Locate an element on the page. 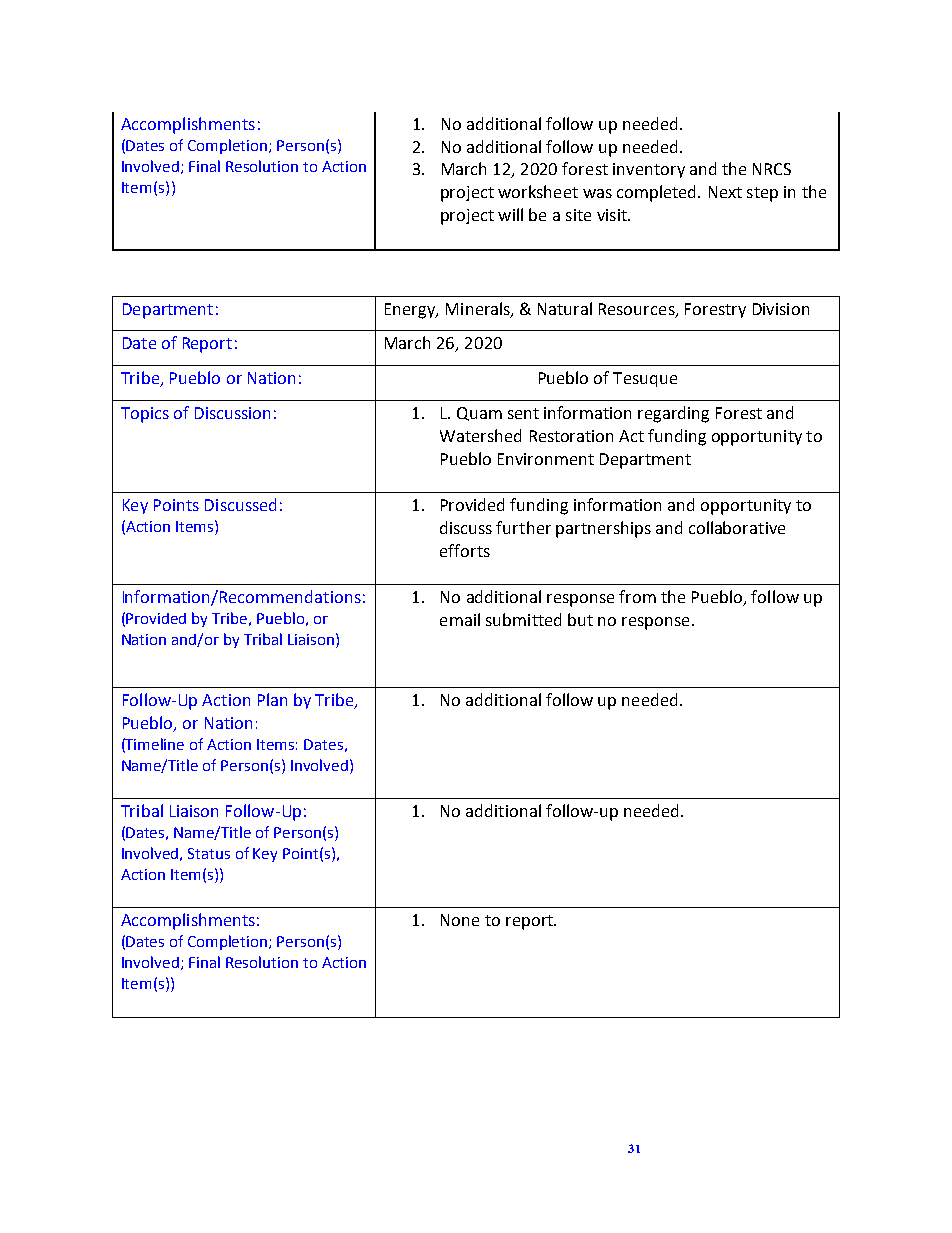 This document has width=952, height=1233. will is located at coordinates (510, 214).
